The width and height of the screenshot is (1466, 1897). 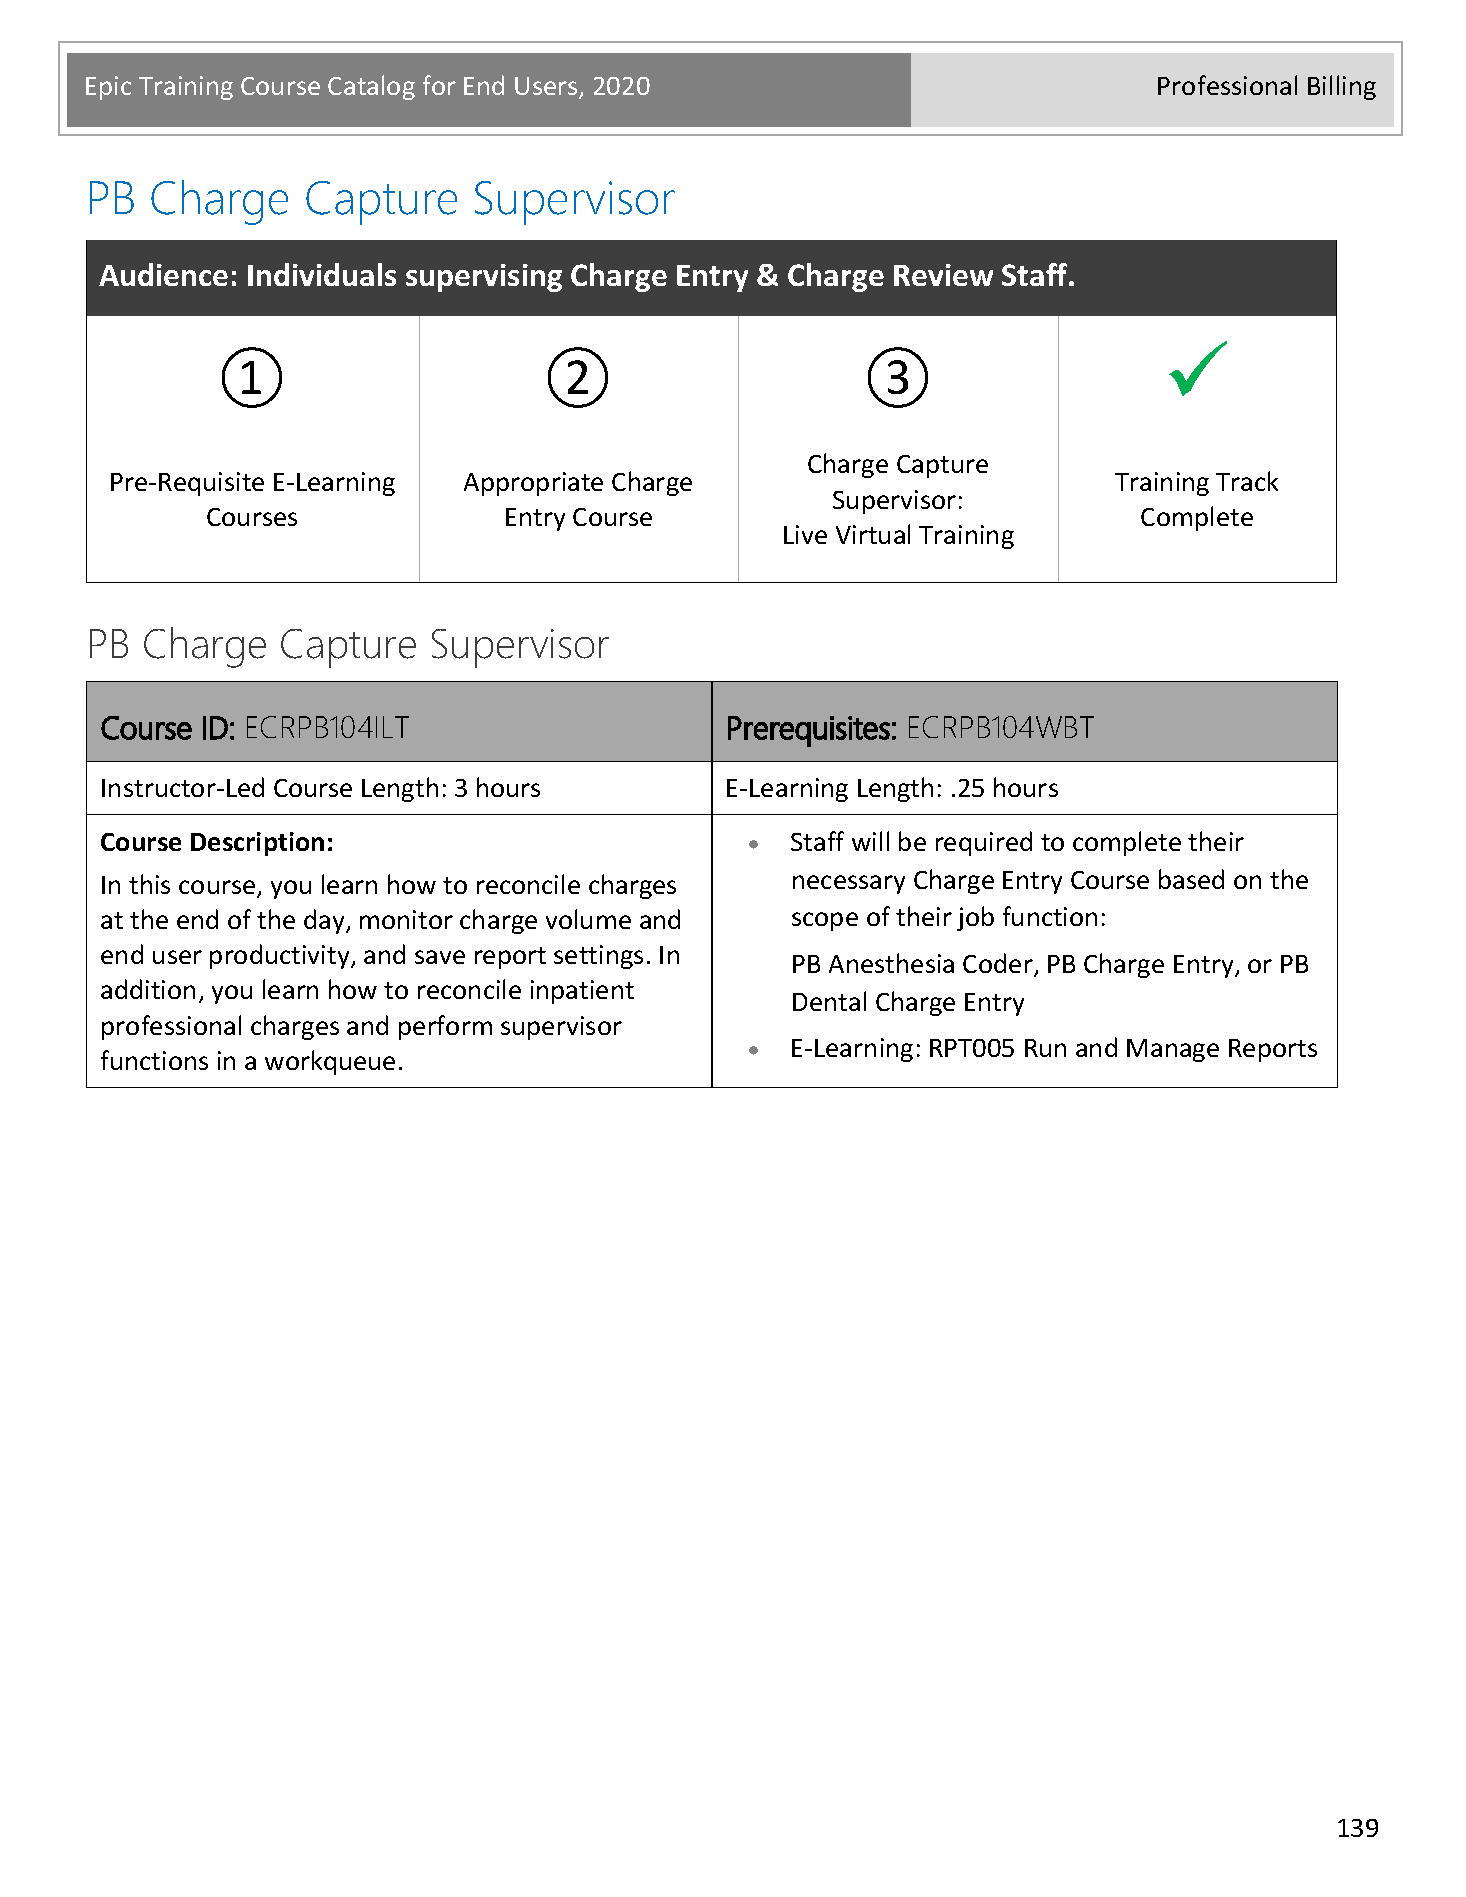 I want to click on Track, so click(x=1247, y=481).
